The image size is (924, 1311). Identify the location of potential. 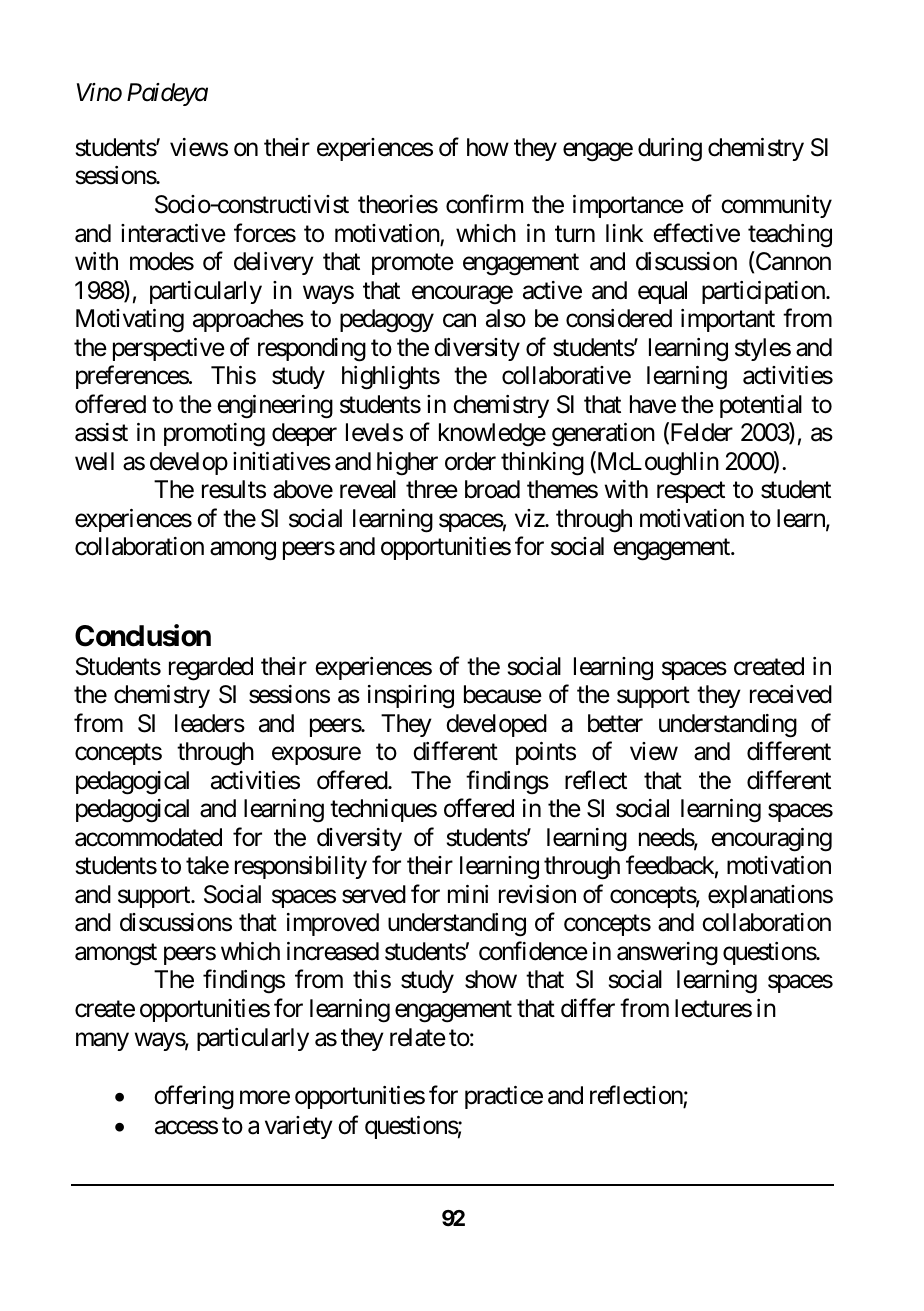
(761, 406).
